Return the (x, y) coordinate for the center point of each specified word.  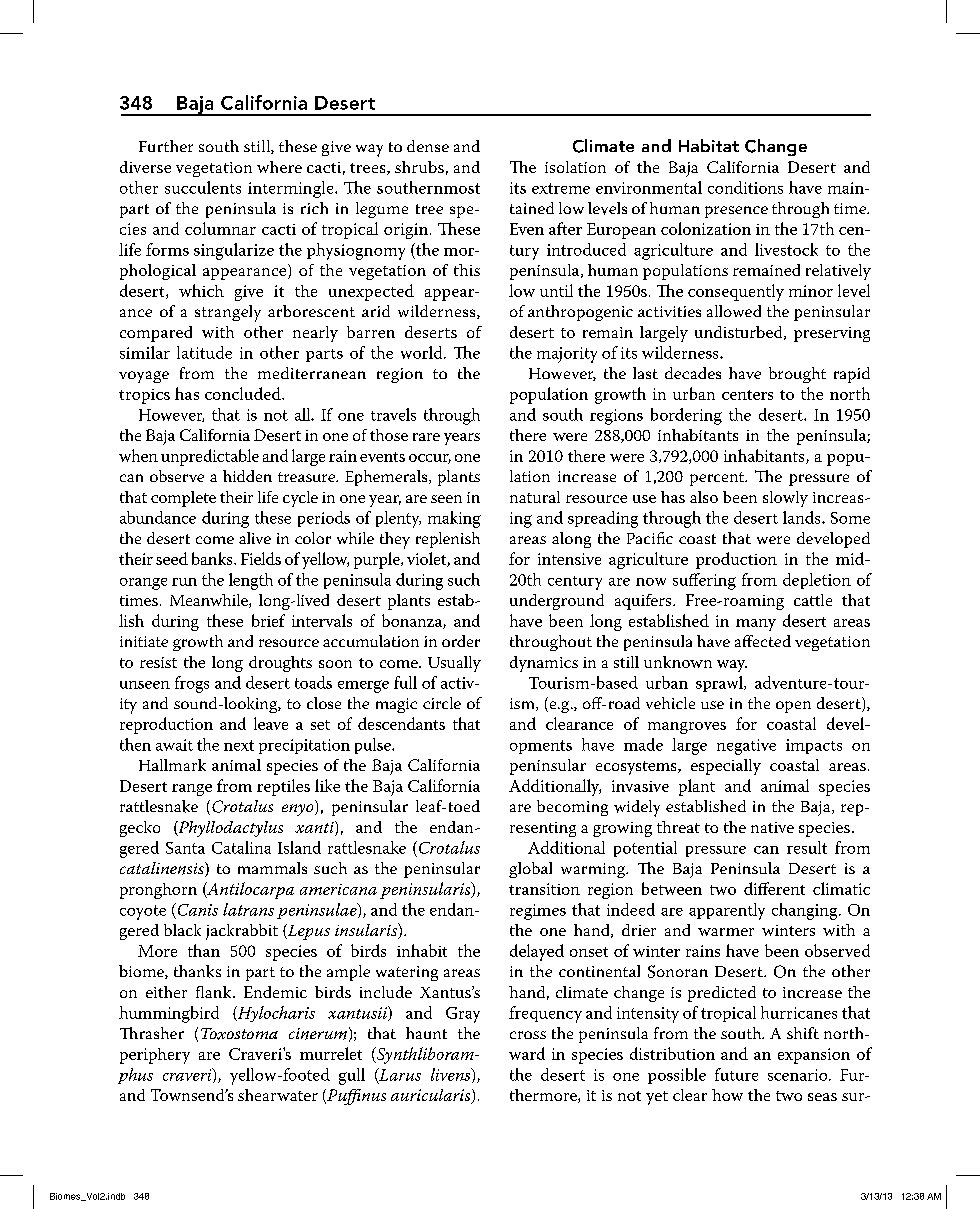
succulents (203, 187)
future (736, 1074)
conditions (745, 187)
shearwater (278, 1095)
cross (528, 1035)
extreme (561, 188)
